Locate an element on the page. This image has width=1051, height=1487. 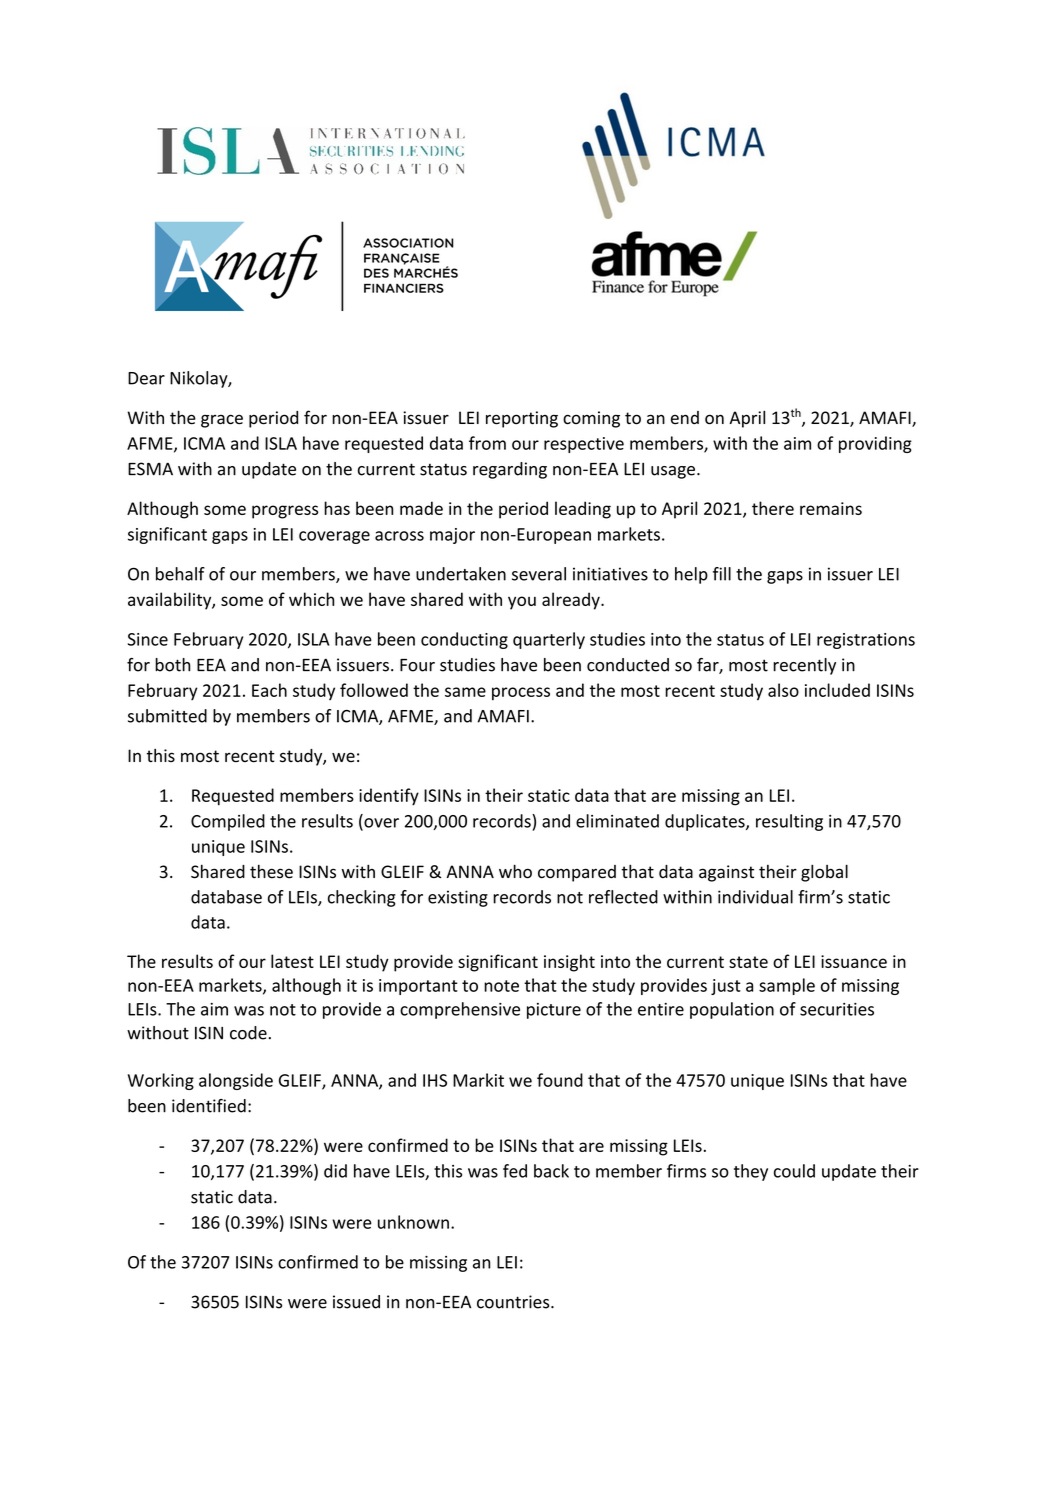
countries is located at coordinates (514, 1302).
